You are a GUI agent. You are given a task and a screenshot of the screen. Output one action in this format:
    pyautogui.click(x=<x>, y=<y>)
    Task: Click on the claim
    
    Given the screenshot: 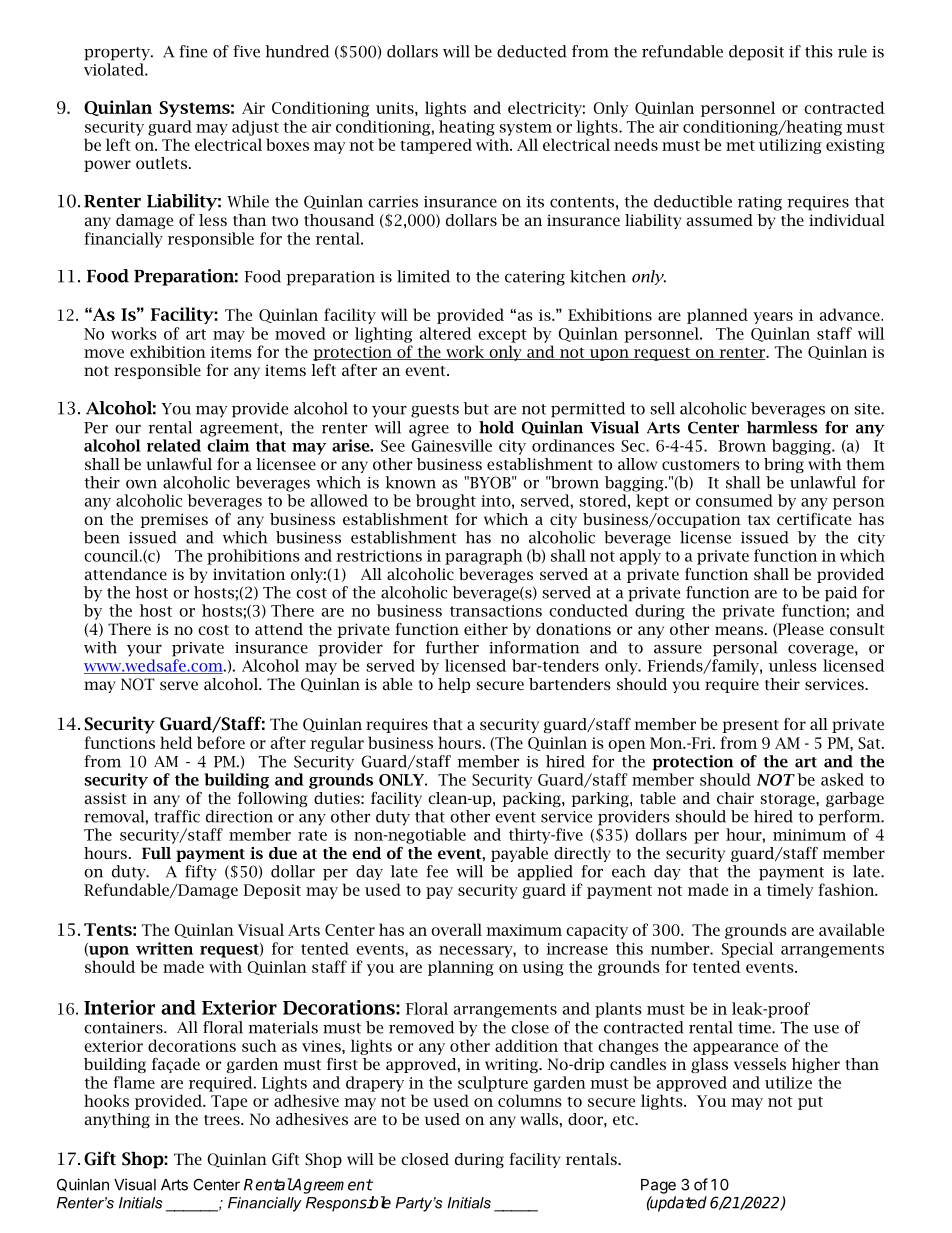 What is the action you would take?
    pyautogui.click(x=228, y=445)
